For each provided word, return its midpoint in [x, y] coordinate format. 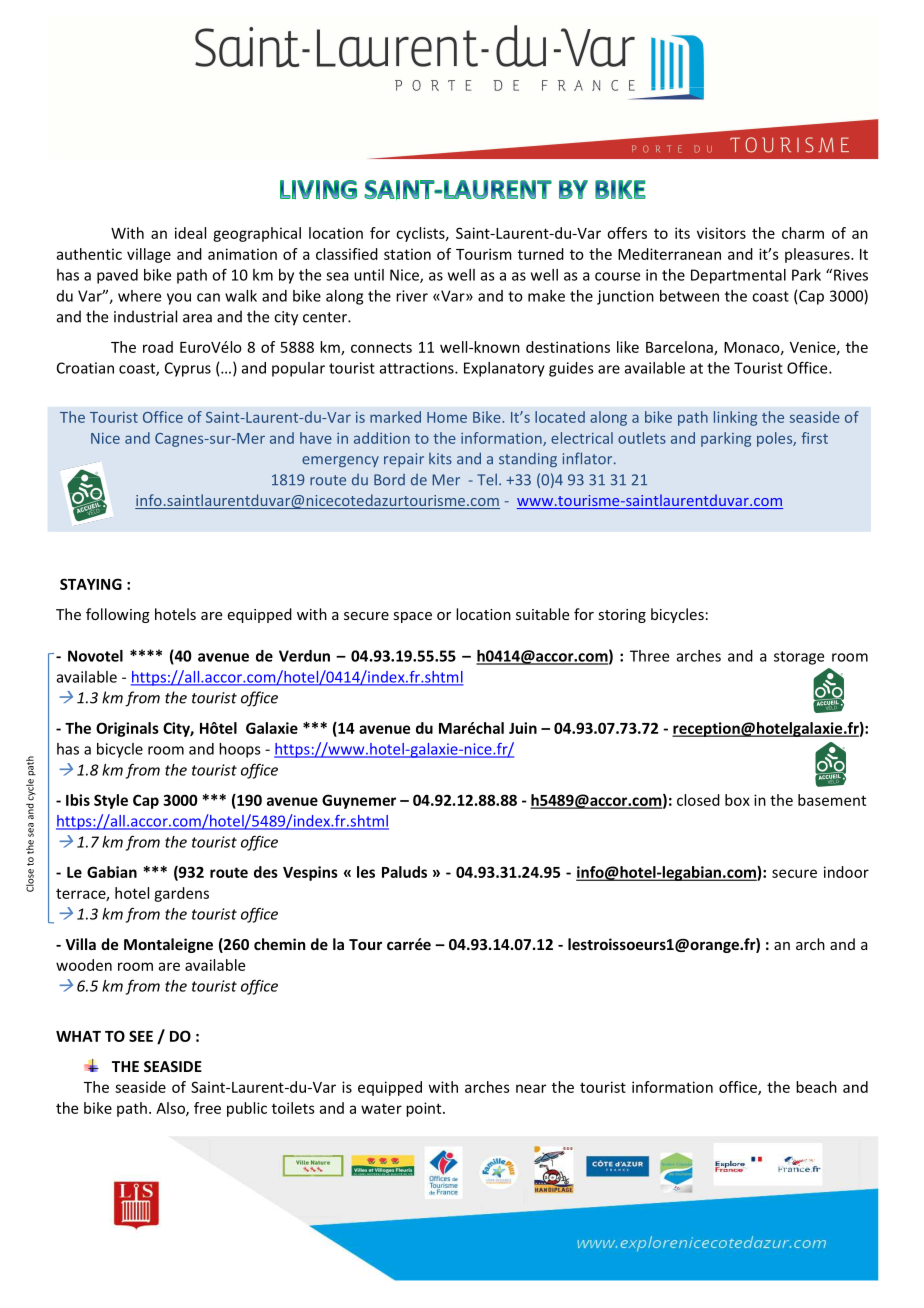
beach [816, 1087]
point [425, 1109]
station [407, 254]
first [814, 438]
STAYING [91, 584]
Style [111, 801]
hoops [240, 750]
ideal [190, 233]
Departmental [738, 276]
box [737, 800]
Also [171, 1109]
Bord [389, 480]
